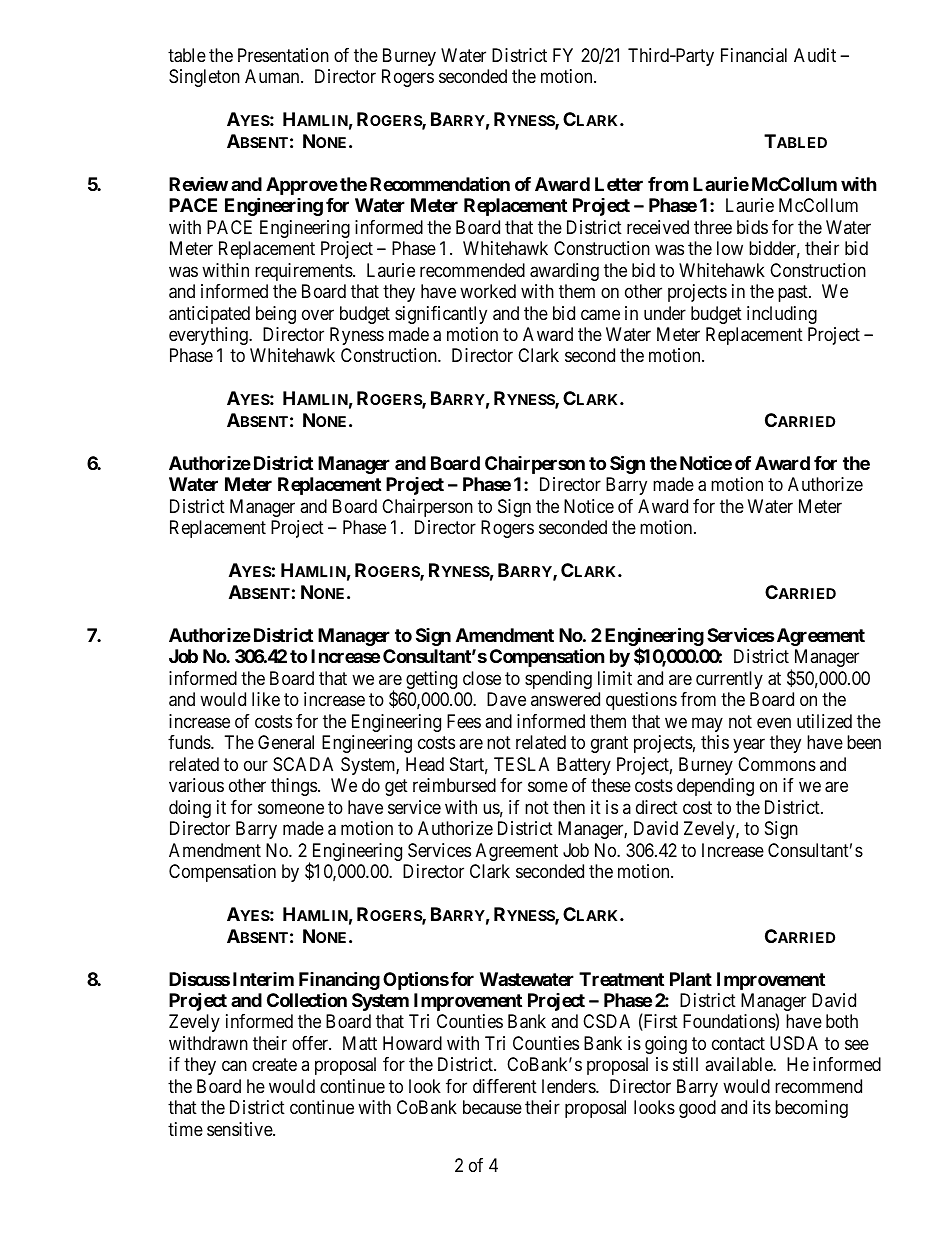 The width and height of the document is (952, 1233). What do you see at coordinates (619, 184) in the document?
I see `Letter` at bounding box center [619, 184].
